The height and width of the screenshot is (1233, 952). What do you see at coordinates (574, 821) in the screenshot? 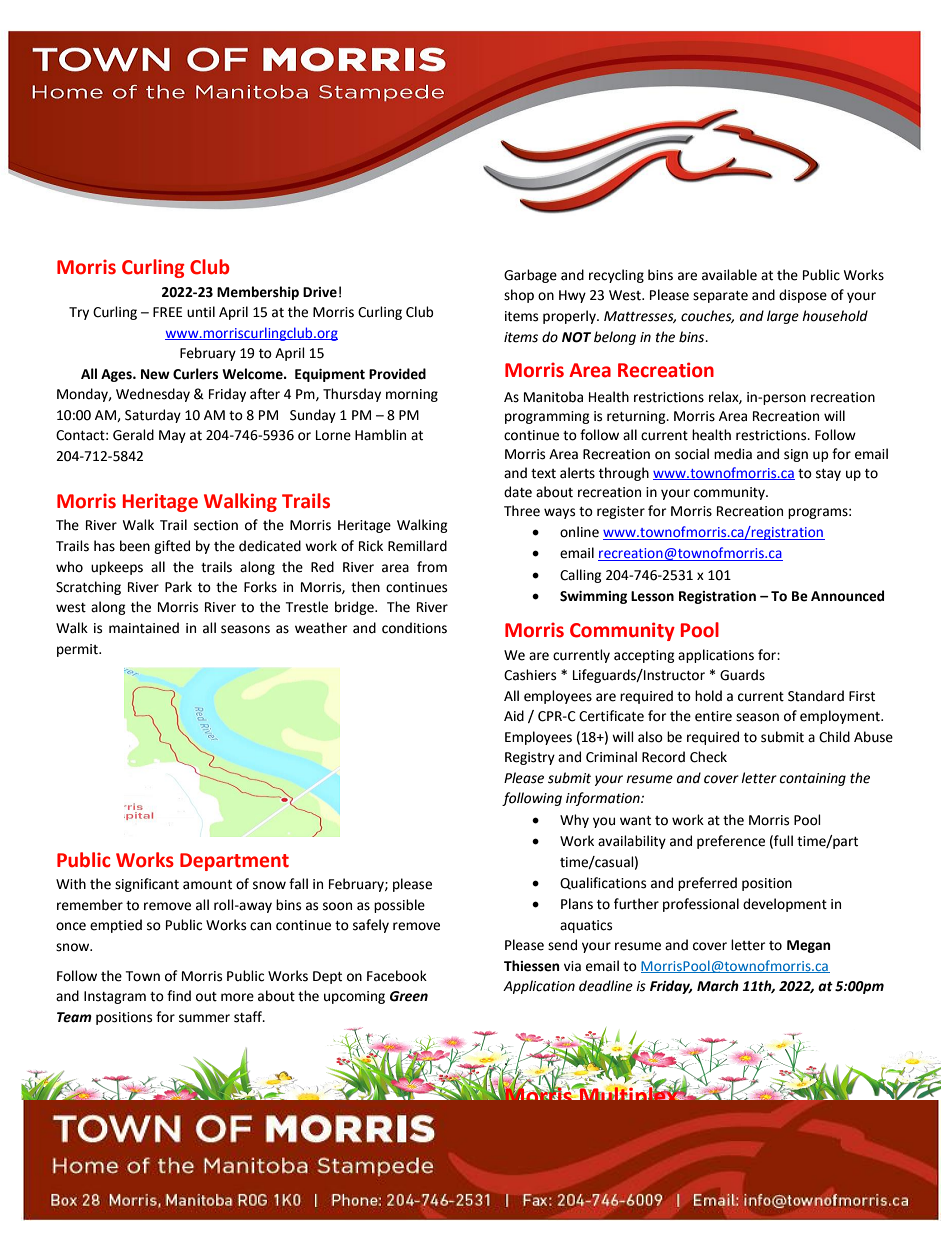
I see `Why` at bounding box center [574, 821].
